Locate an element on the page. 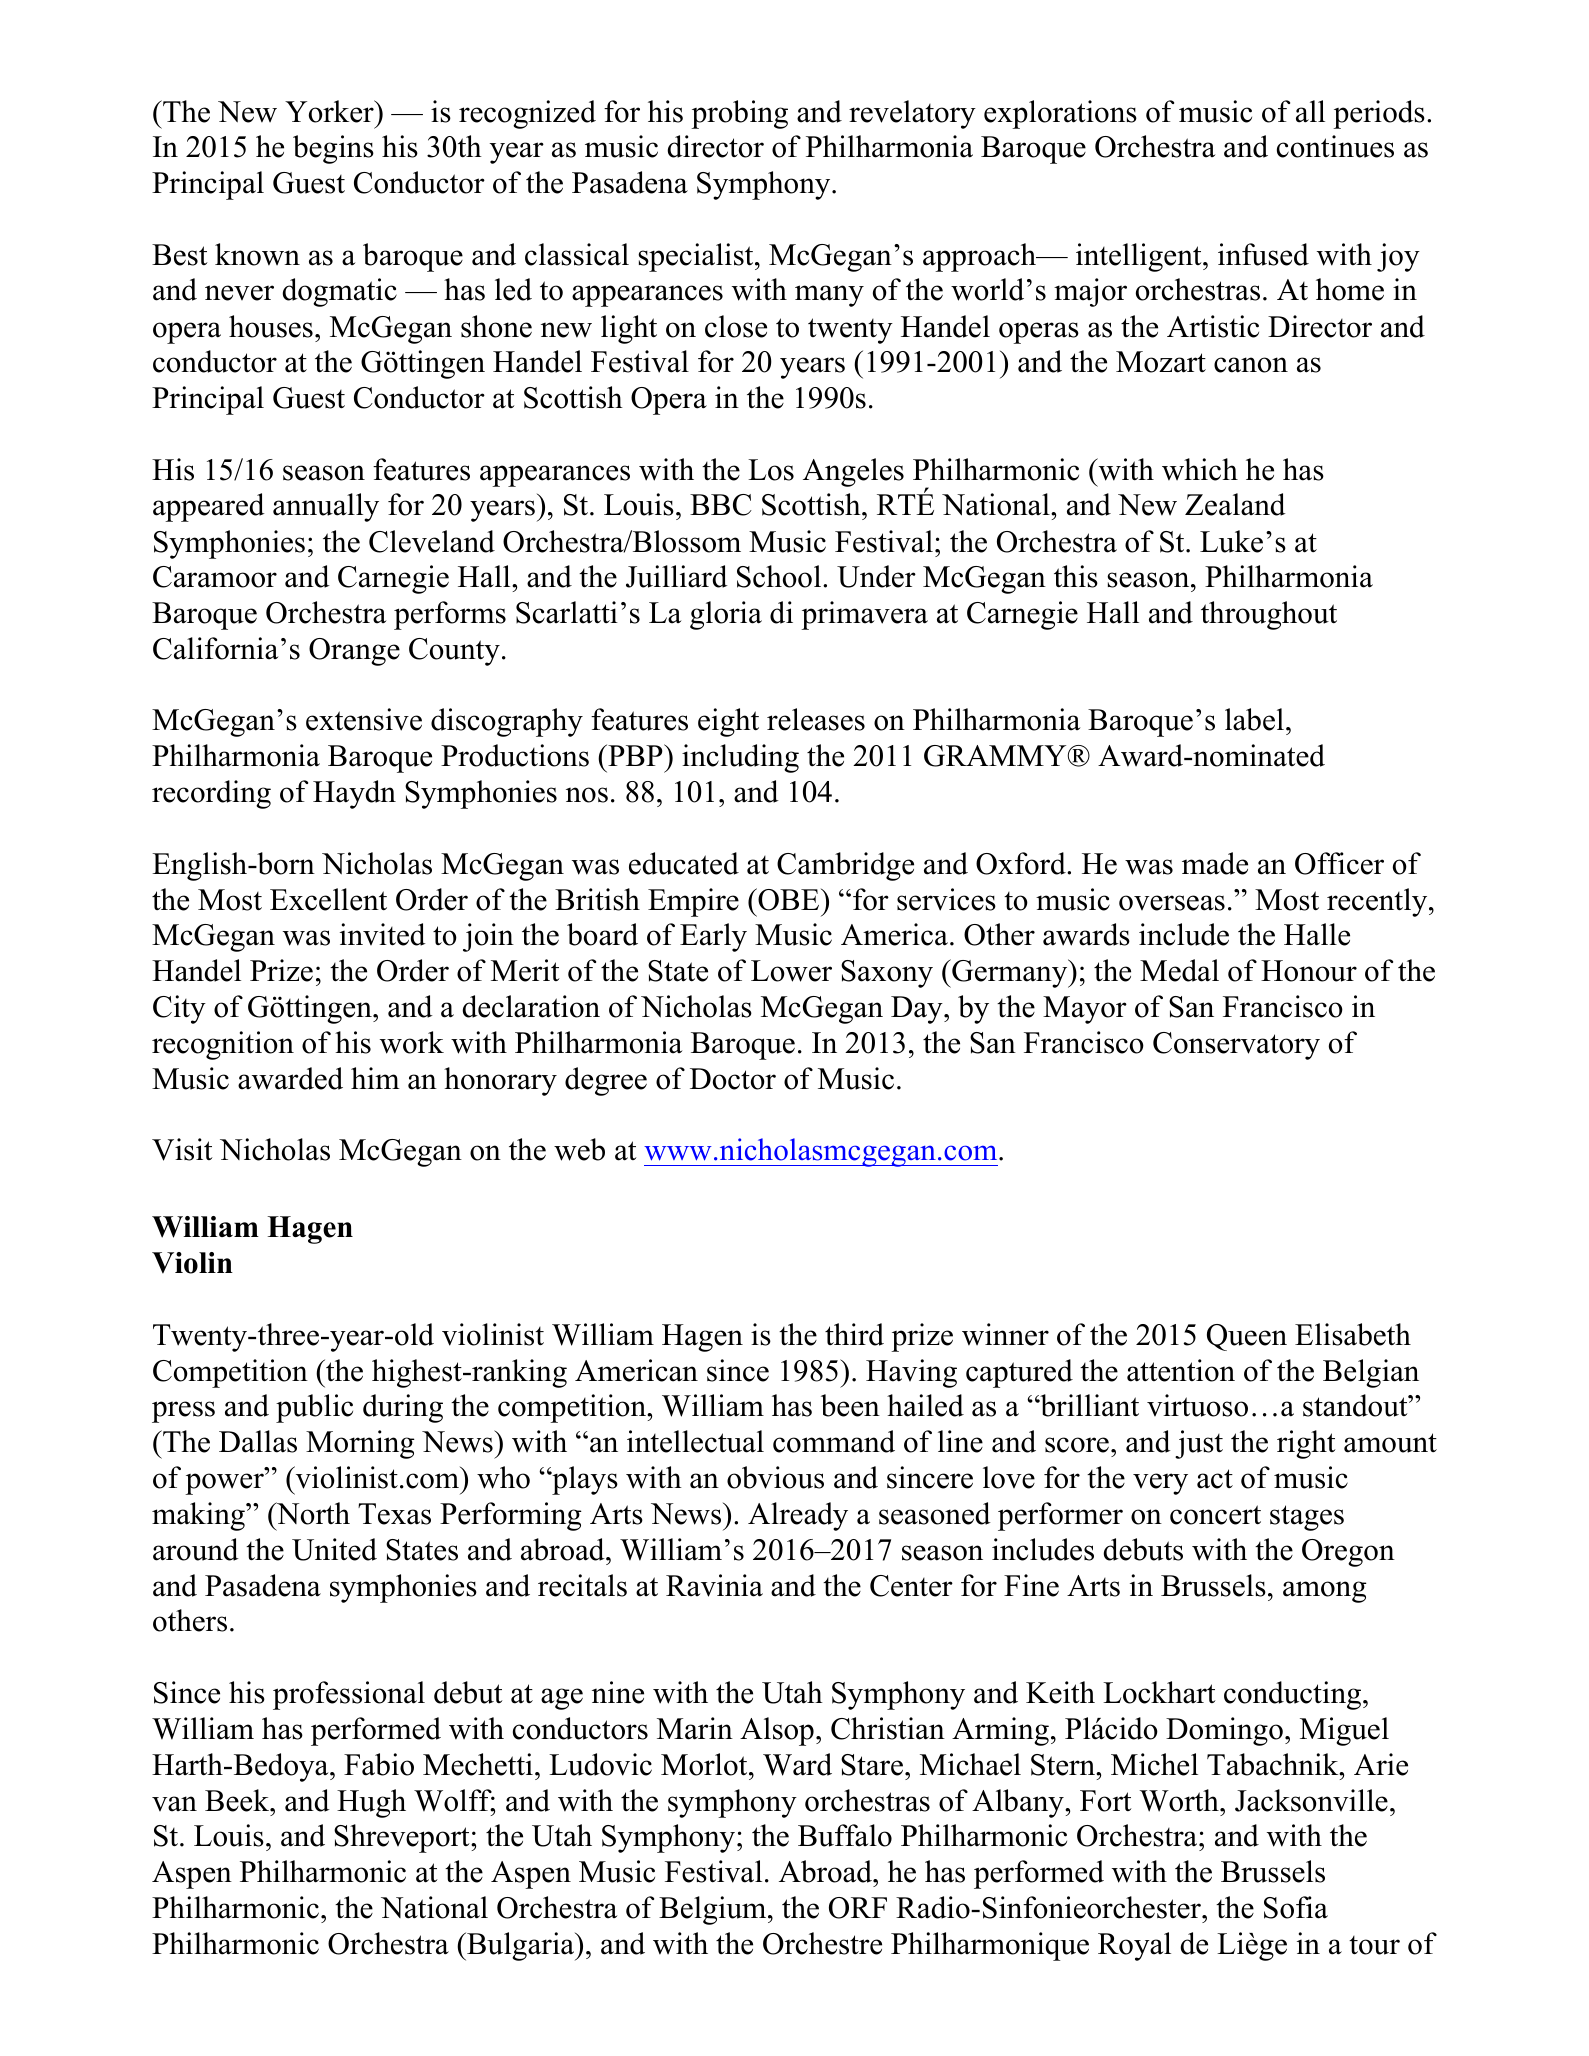 This page has width=1589, height=2056. public is located at coordinates (314, 1408).
